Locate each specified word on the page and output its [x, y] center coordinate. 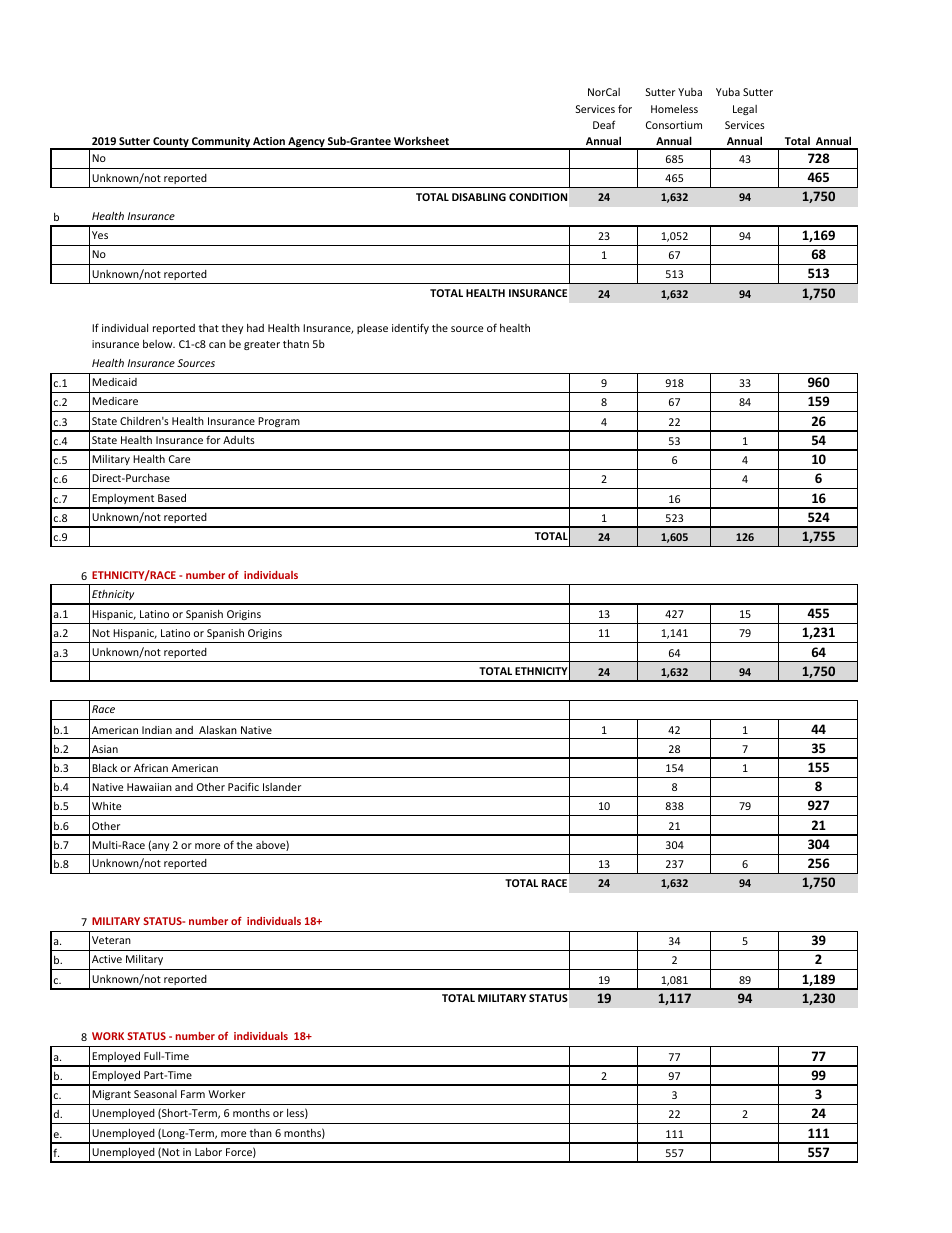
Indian [157, 730]
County [171, 143]
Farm [193, 1094]
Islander [282, 787]
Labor [208, 1152]
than [261, 1133]
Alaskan [218, 730]
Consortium [674, 125]
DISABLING [479, 197]
